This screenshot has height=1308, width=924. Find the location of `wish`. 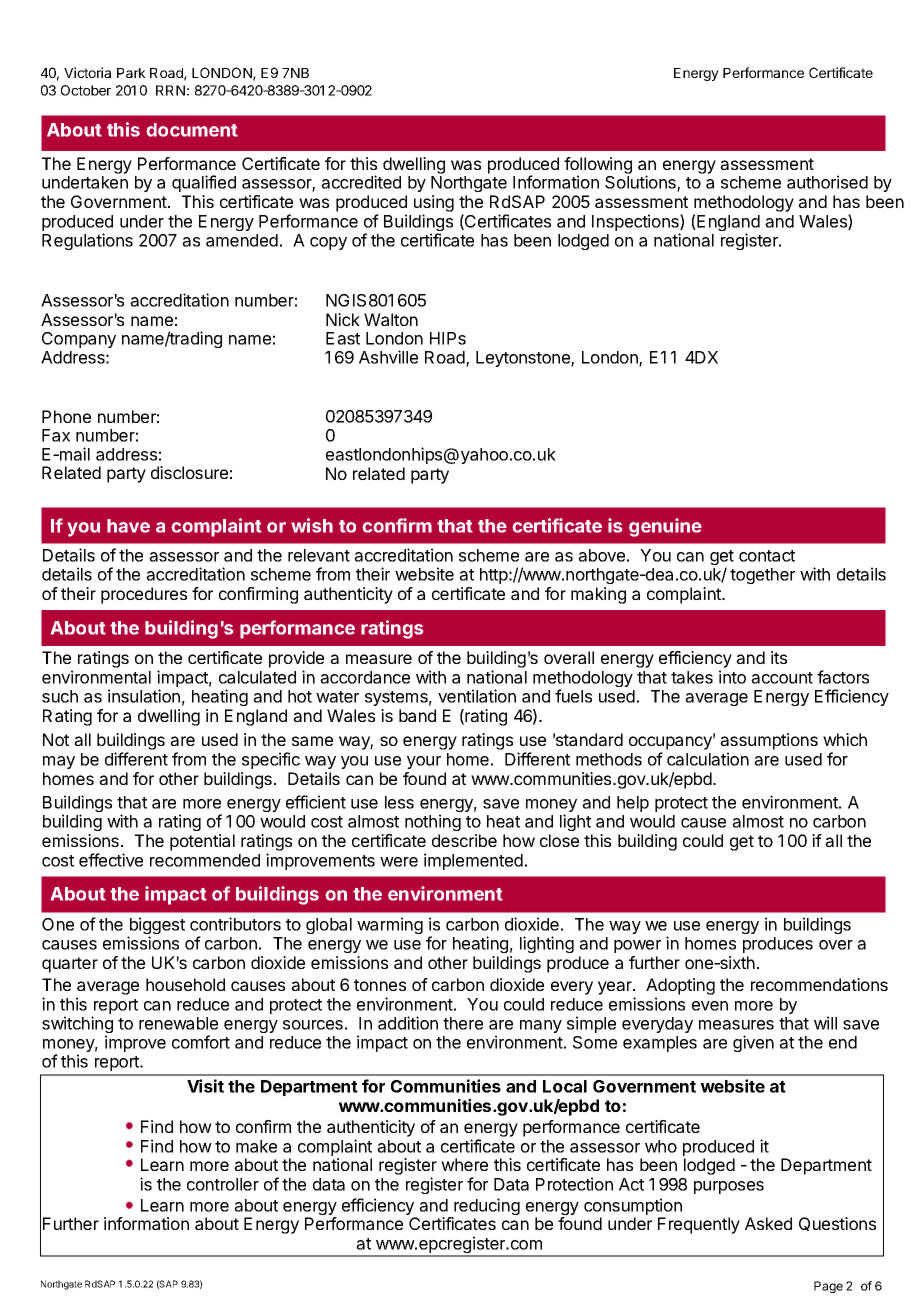

wish is located at coordinates (312, 525).
